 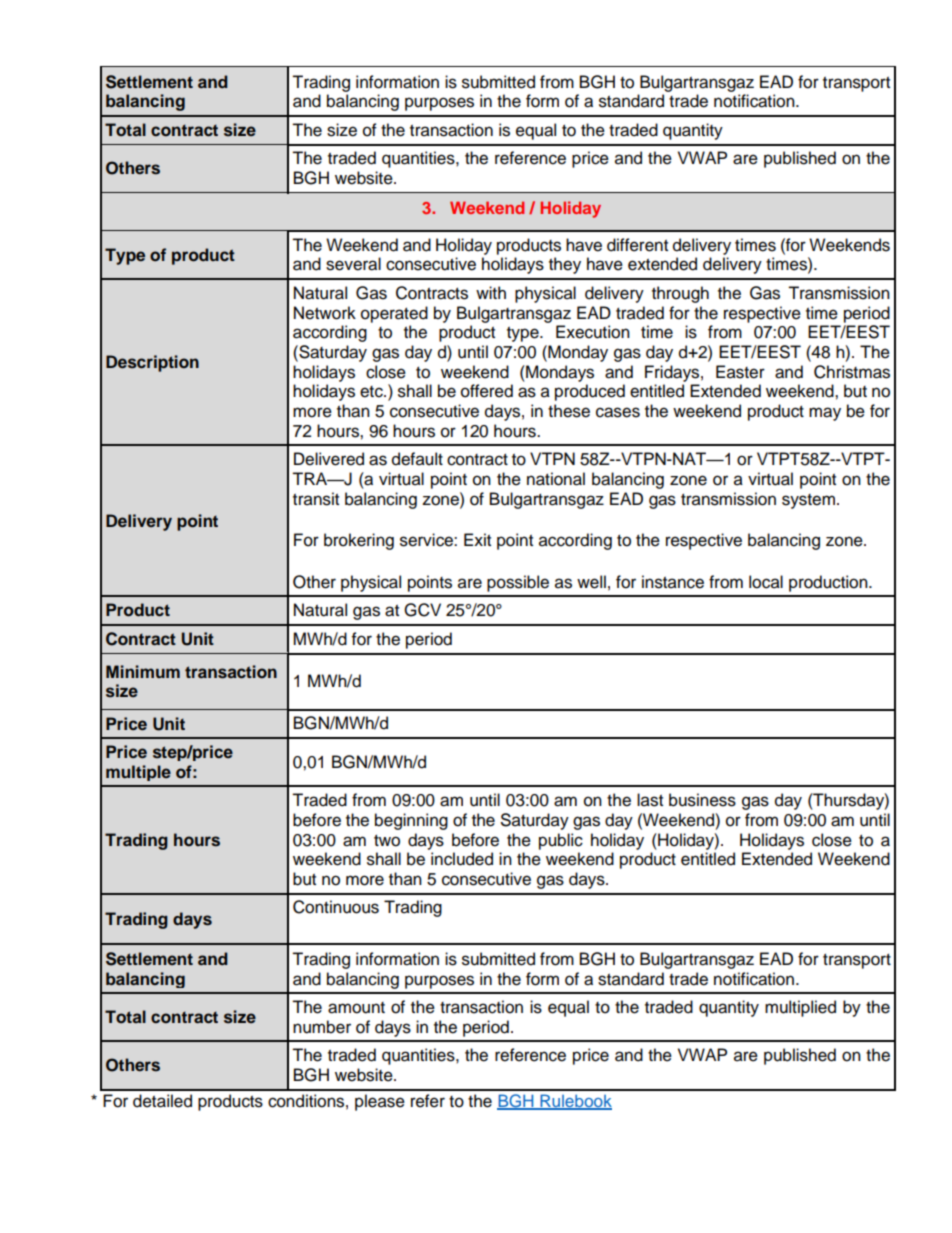 I want to click on Continuous, so click(x=336, y=907).
